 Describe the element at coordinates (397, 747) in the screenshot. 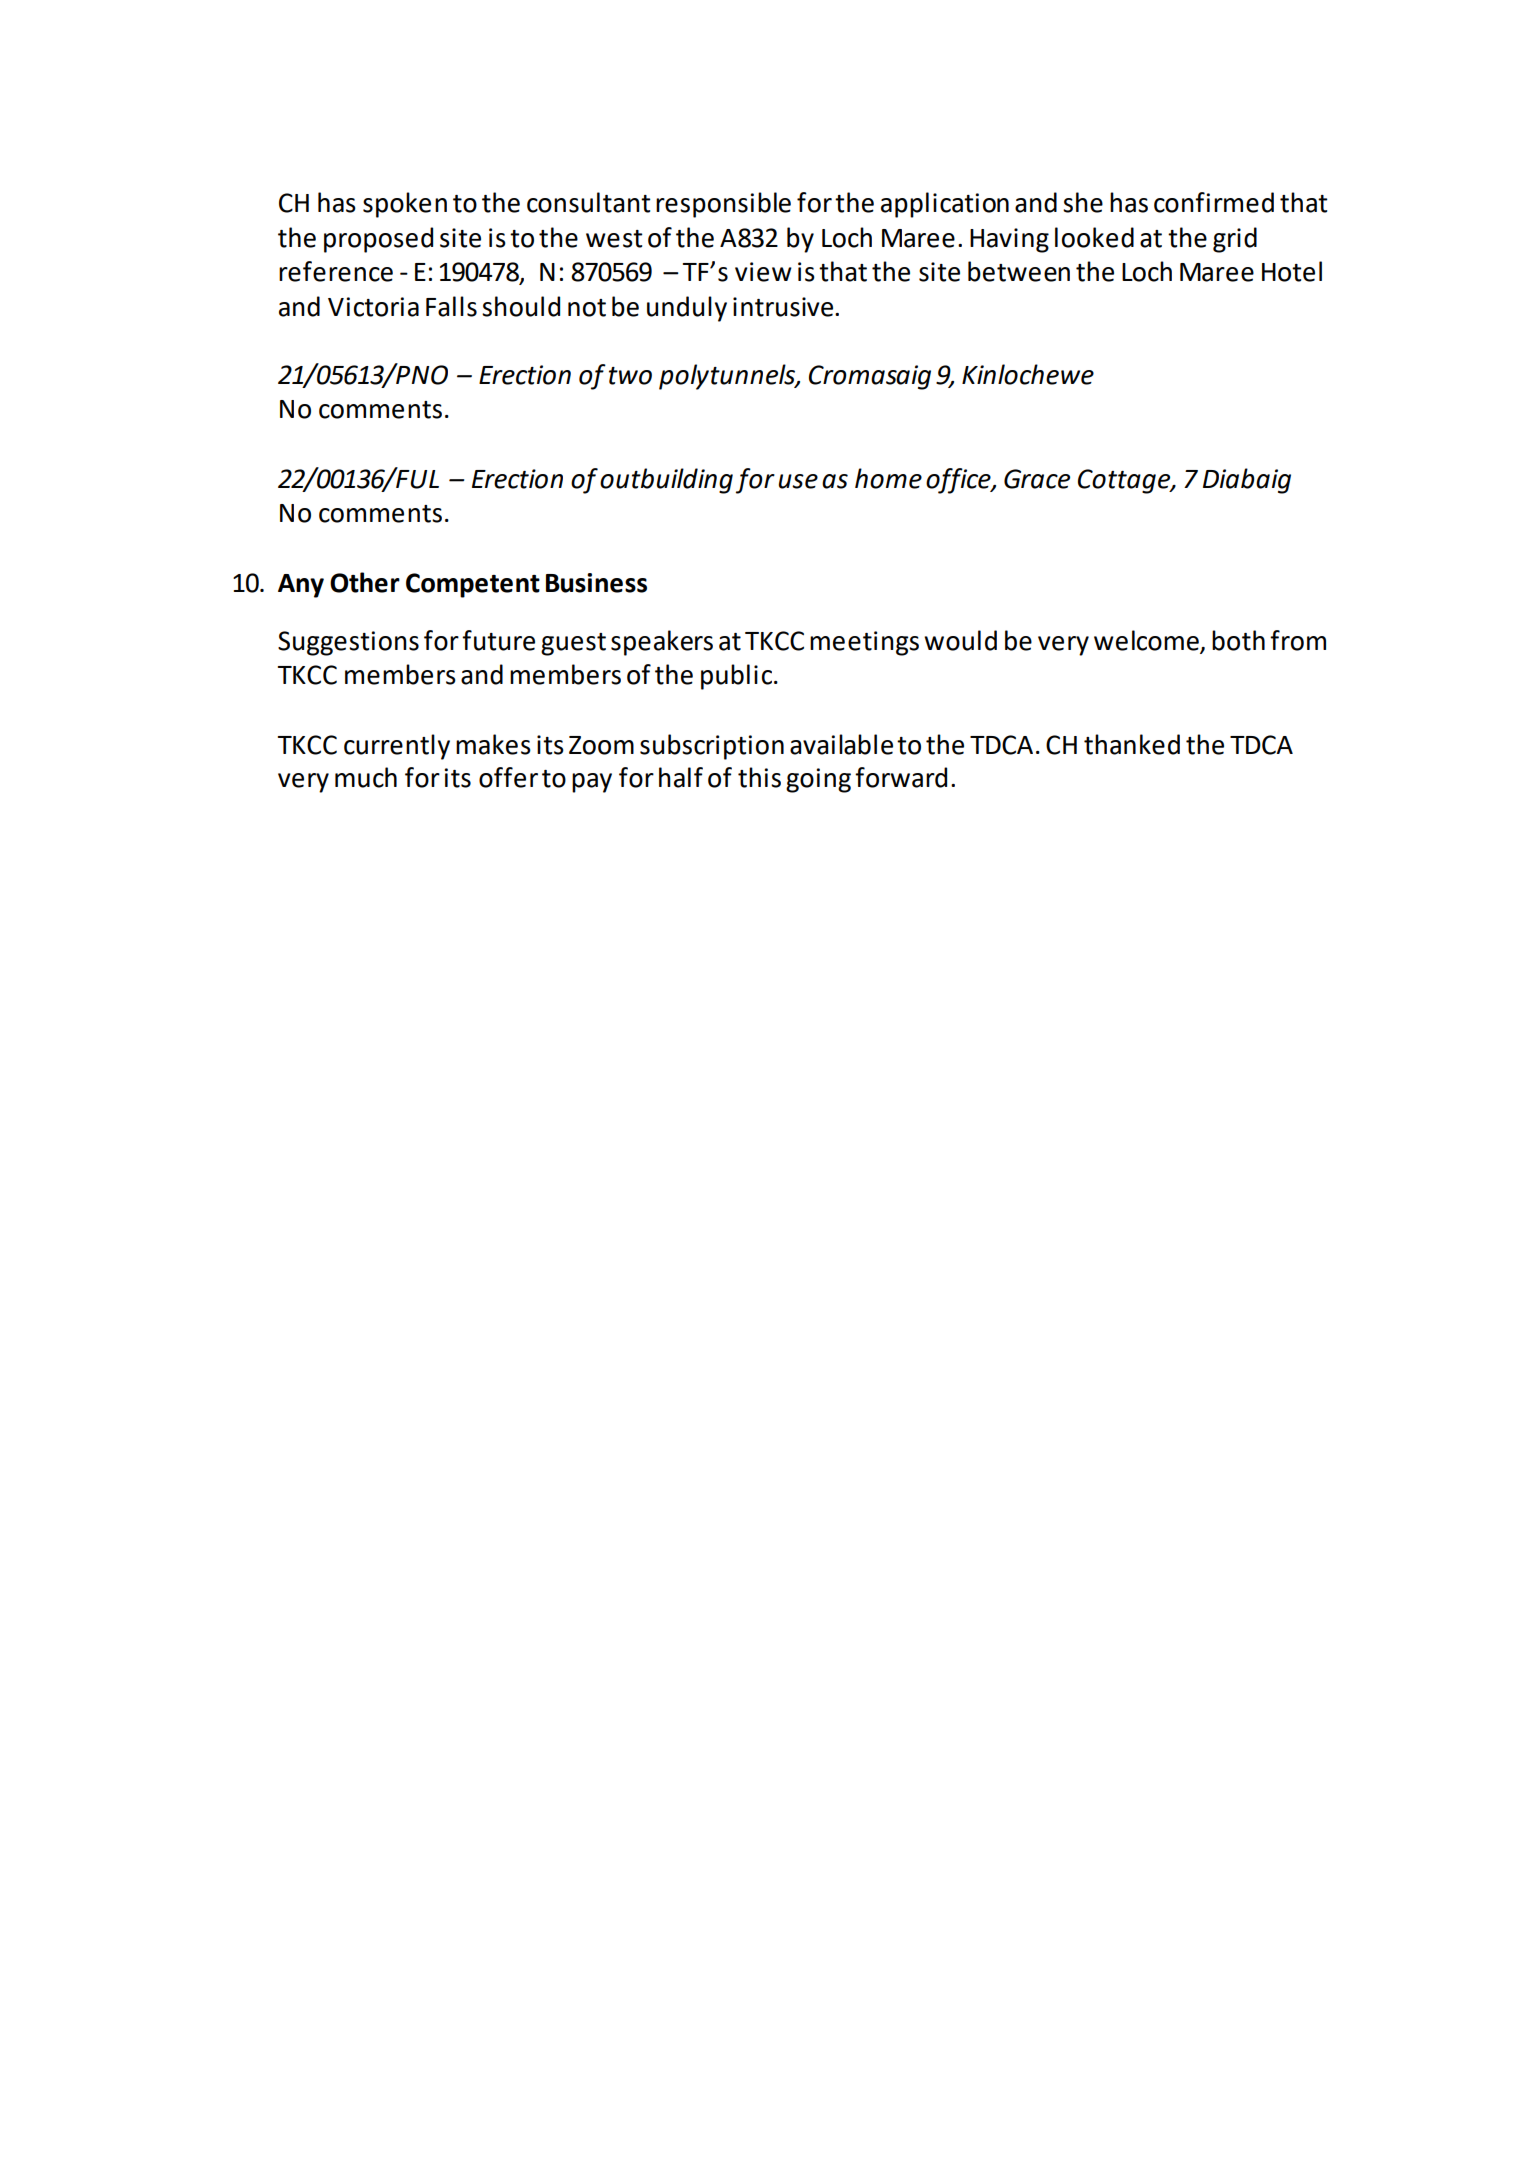

I see `currently` at that location.
